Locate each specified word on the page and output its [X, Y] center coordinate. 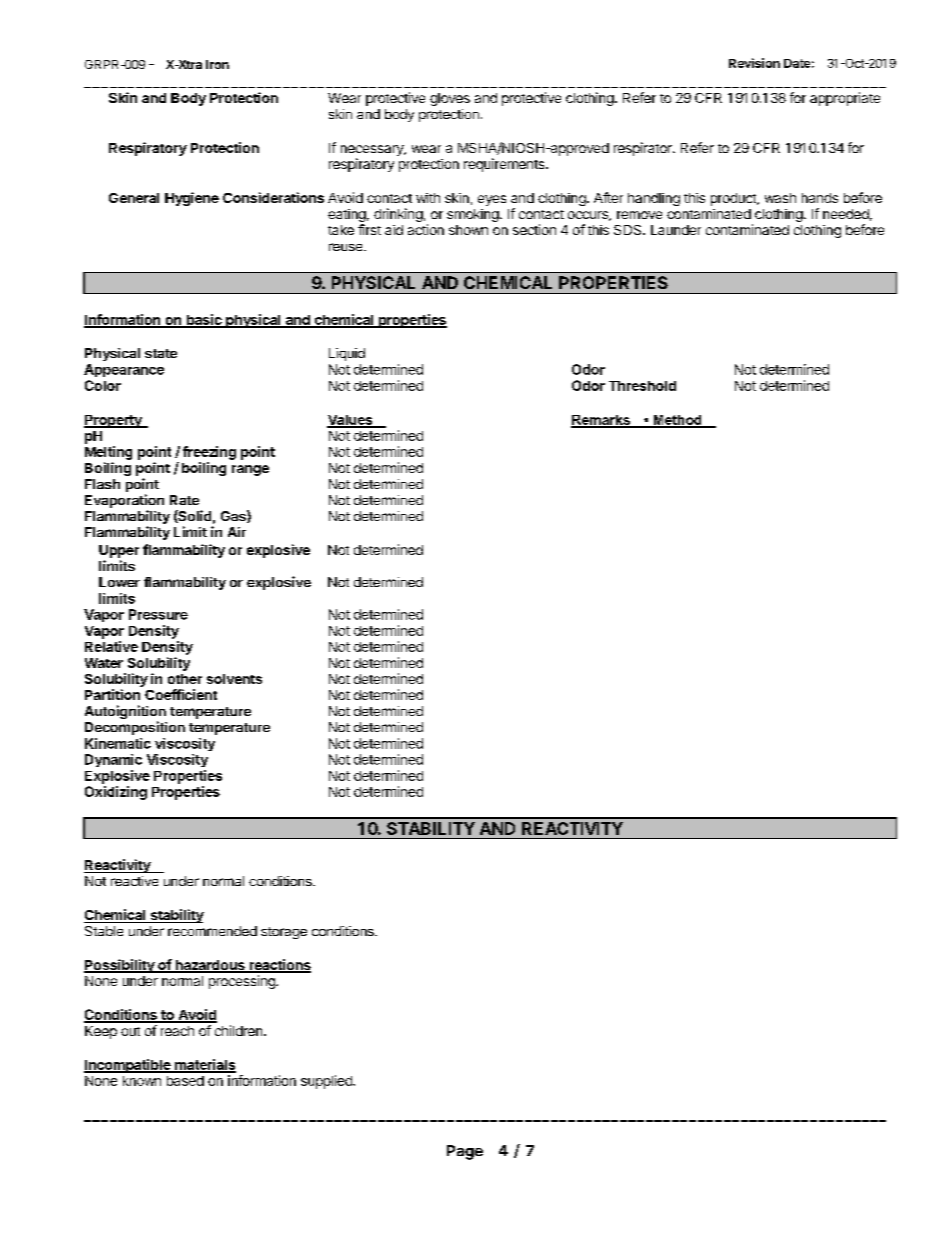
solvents [234, 679]
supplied [327, 1082]
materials [204, 1065]
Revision [754, 63]
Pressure [158, 614]
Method [677, 421]
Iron [217, 64]
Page [465, 1152]
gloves [450, 99]
